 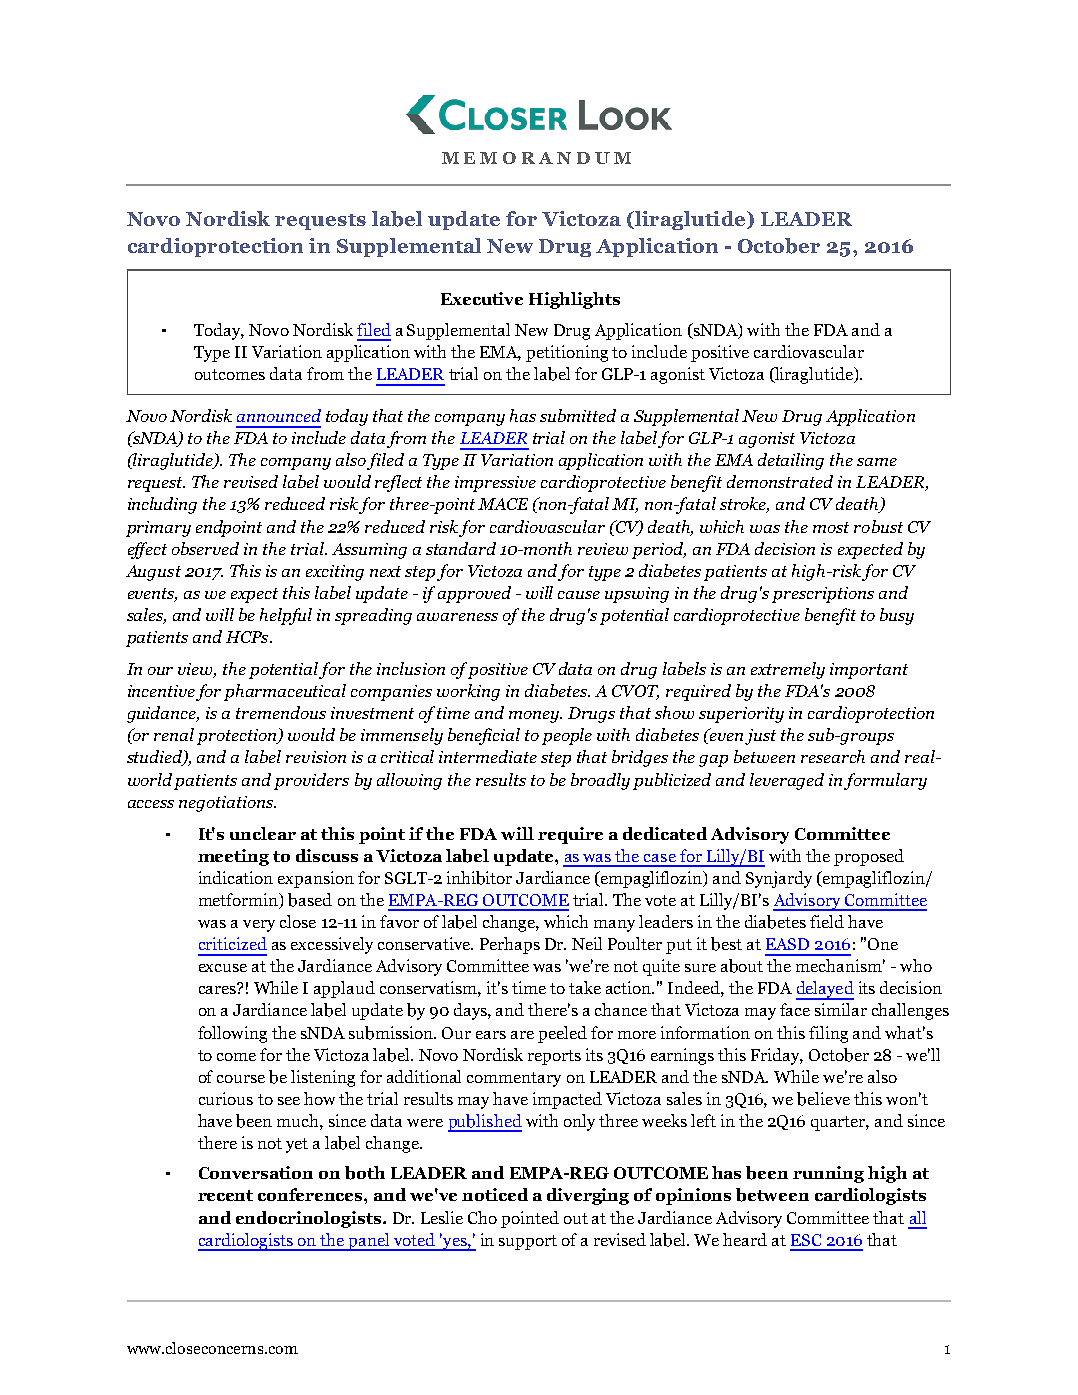 I want to click on petitioning, so click(x=567, y=353).
